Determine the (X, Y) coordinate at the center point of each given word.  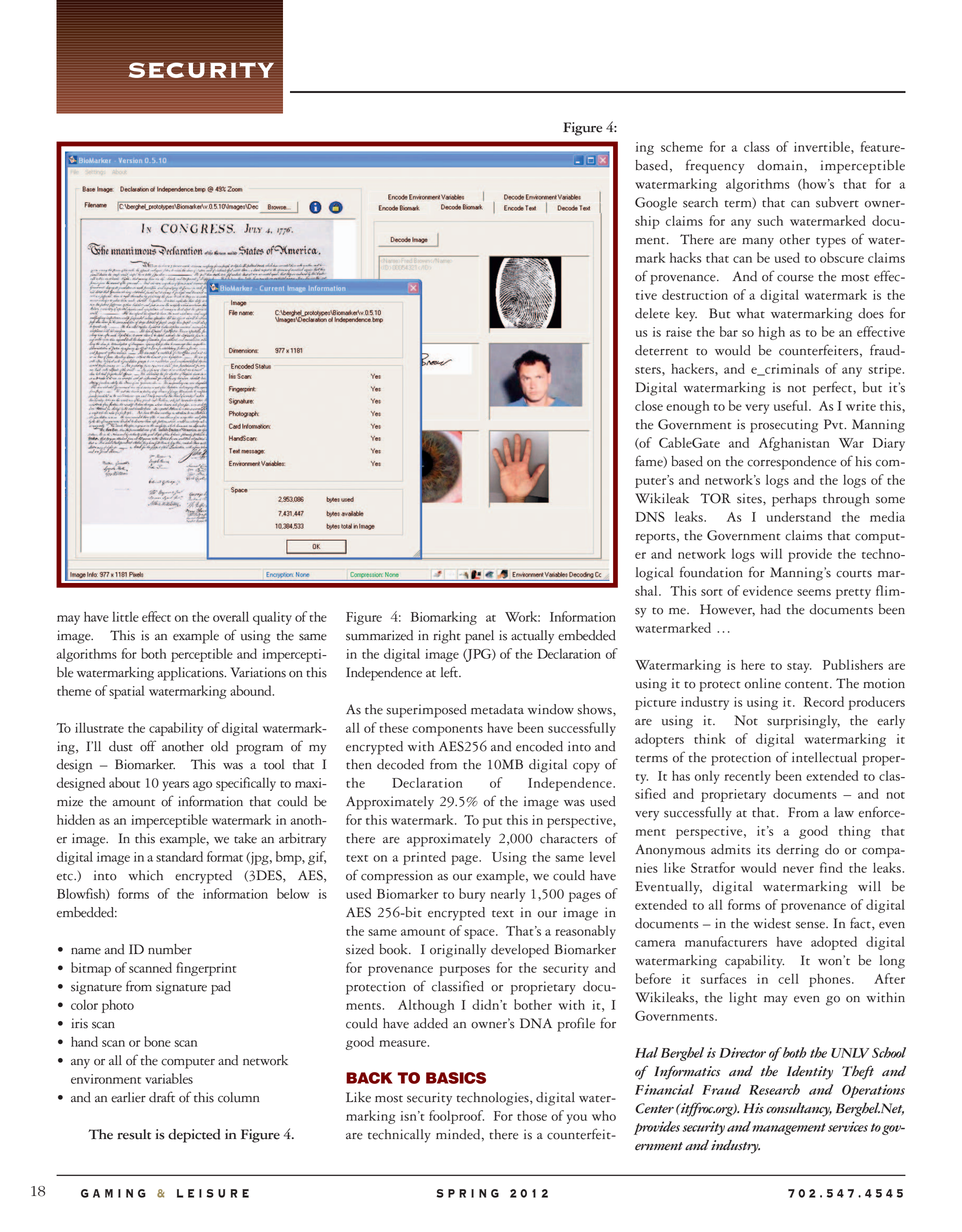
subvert (837, 202)
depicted (194, 1136)
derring (797, 851)
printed (424, 858)
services (848, 1126)
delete (652, 313)
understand (799, 516)
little (125, 617)
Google (656, 204)
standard (179, 856)
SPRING (467, 1193)
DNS (650, 517)
